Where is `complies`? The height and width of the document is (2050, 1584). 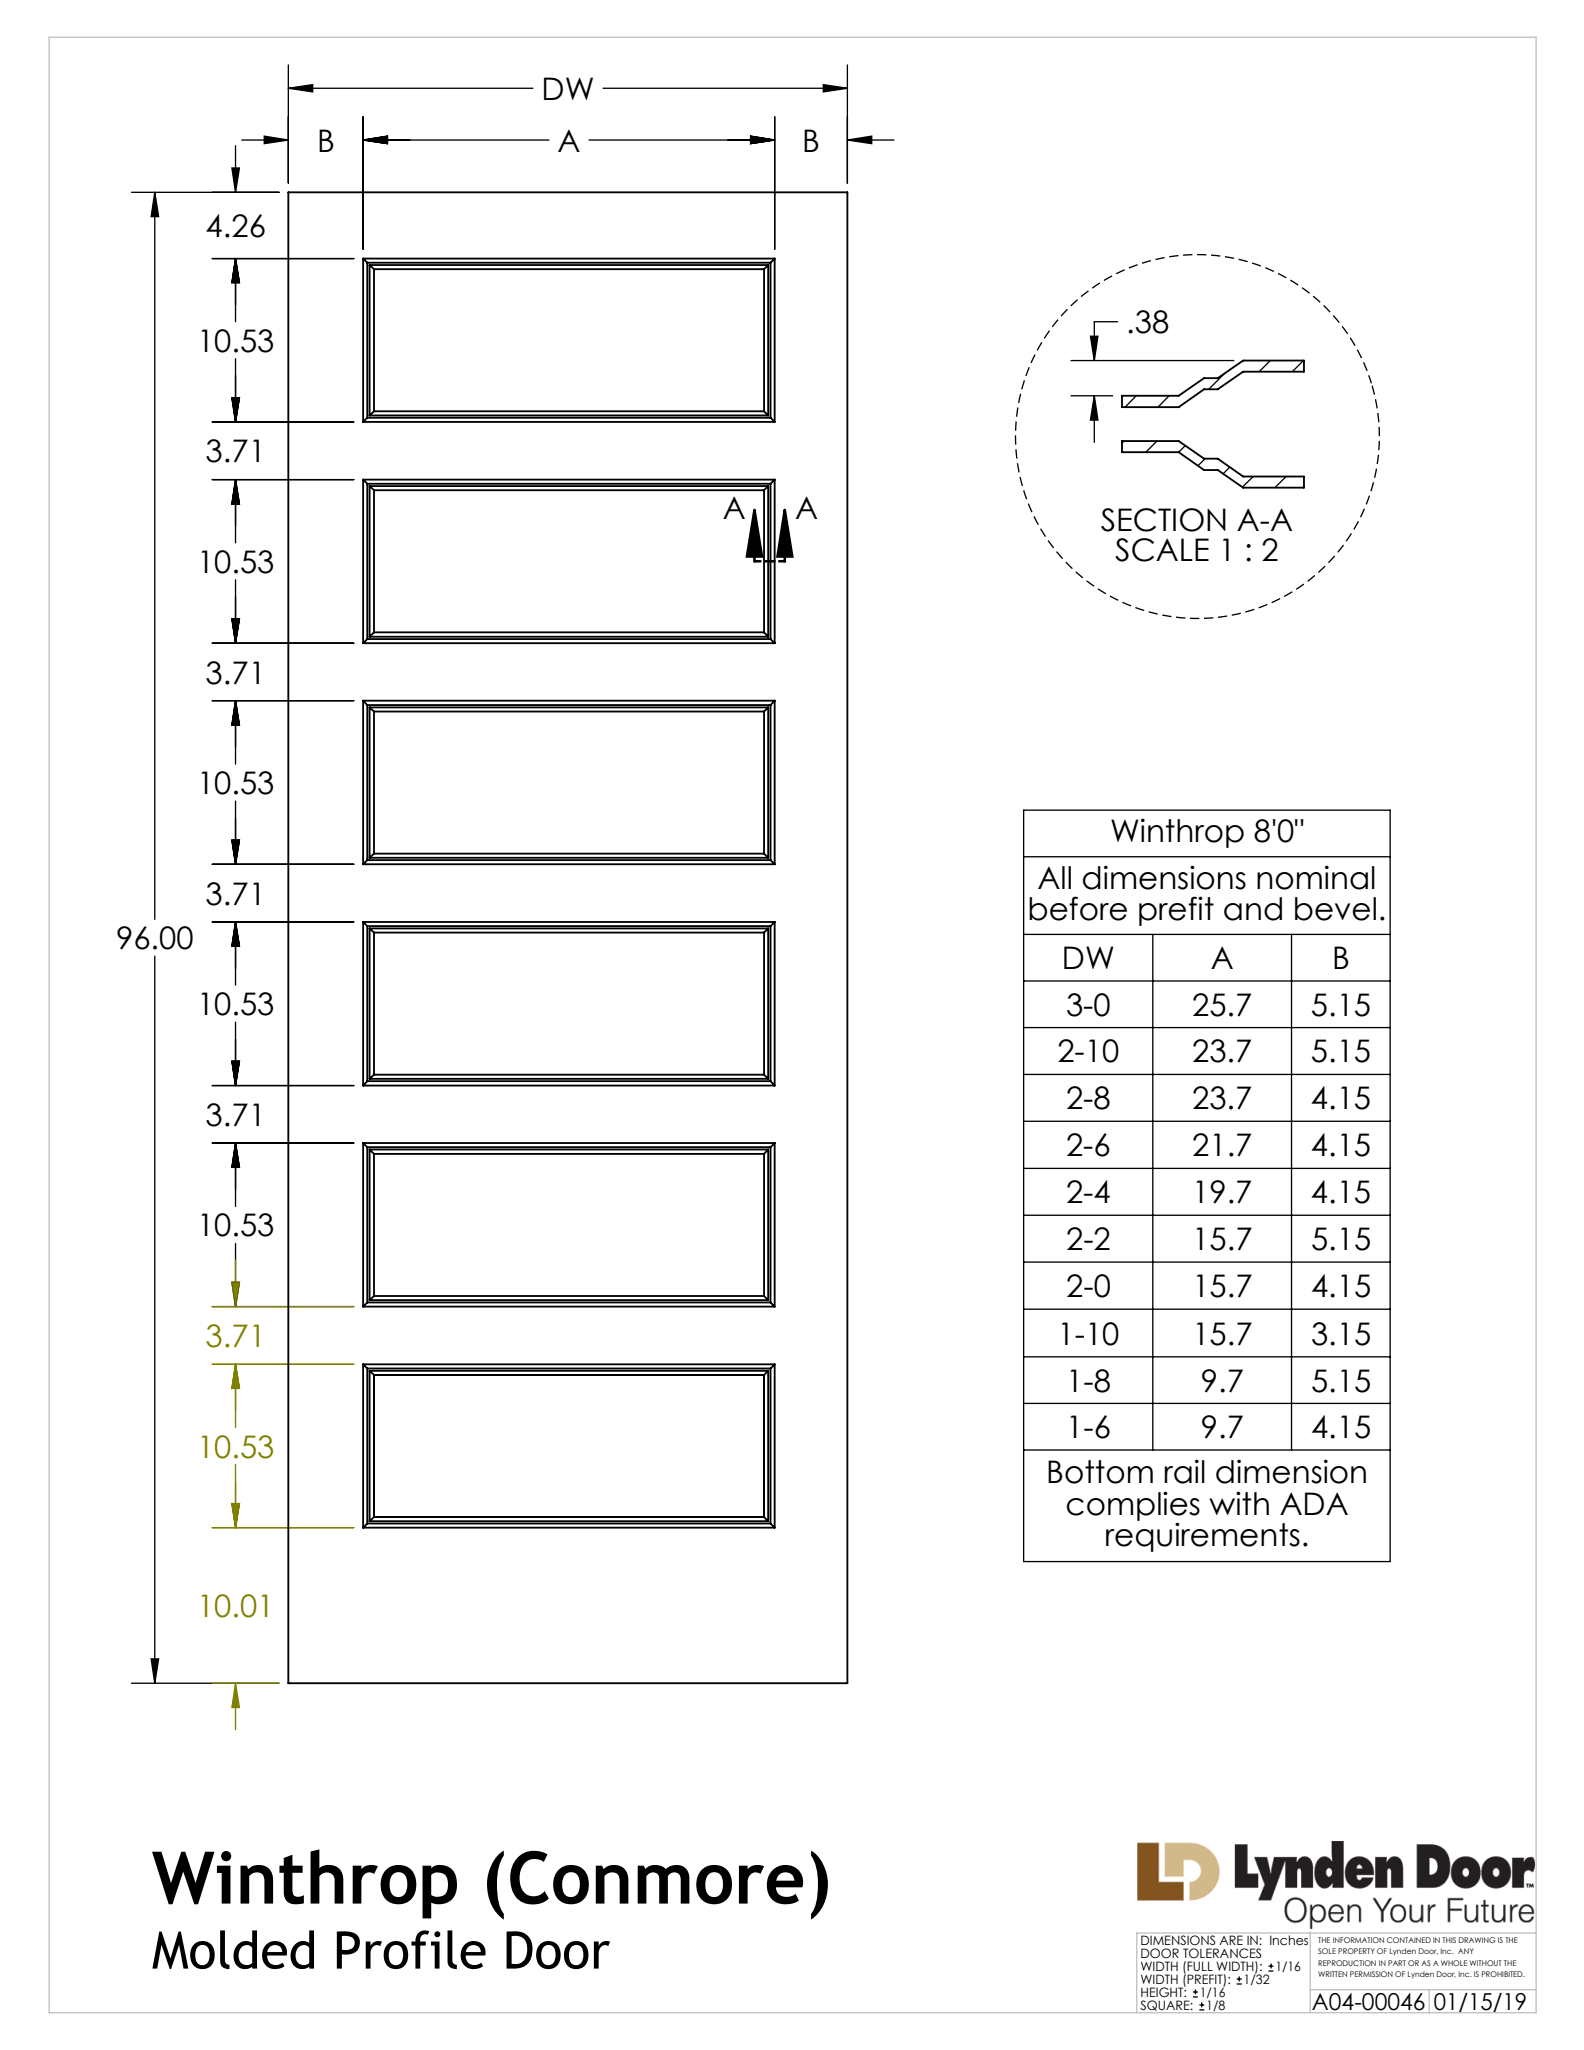 complies is located at coordinates (1133, 1507).
